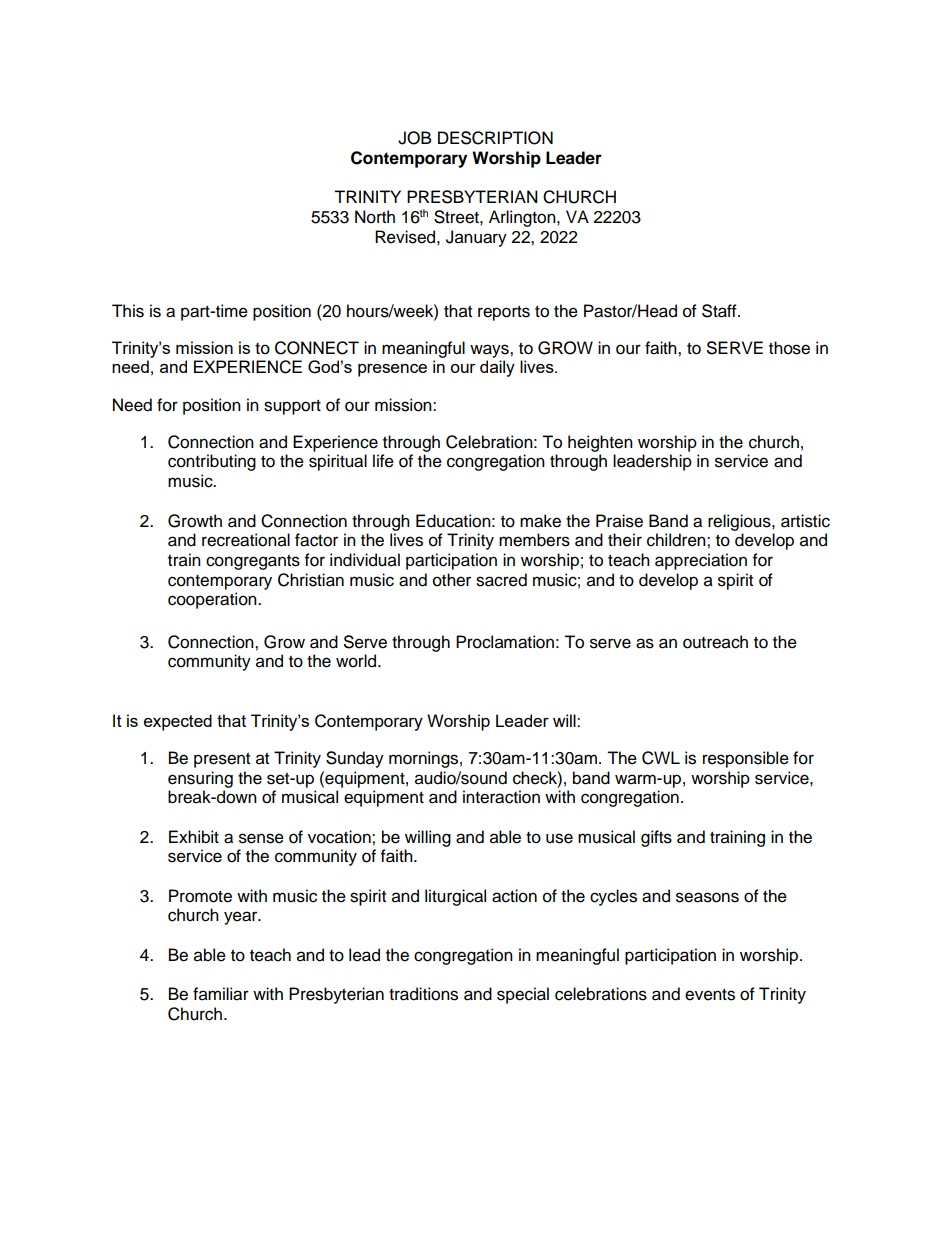 This document has width=952, height=1233. Describe the element at coordinates (505, 642) in the document. I see `Proclamation` at that location.
